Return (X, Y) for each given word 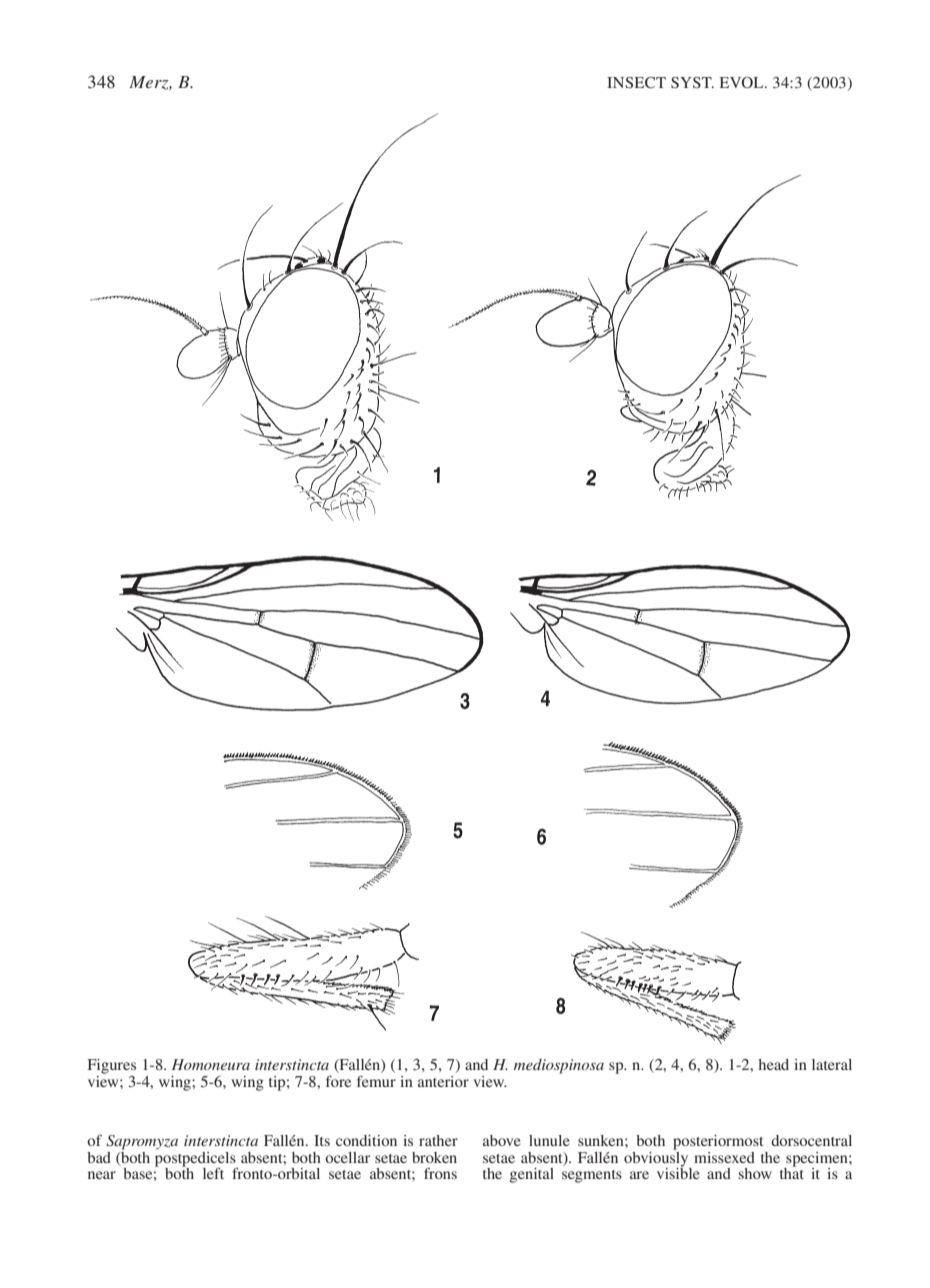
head (773, 1064)
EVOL (743, 82)
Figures (112, 1066)
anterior (443, 1081)
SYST (692, 83)
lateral (832, 1064)
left (213, 1173)
